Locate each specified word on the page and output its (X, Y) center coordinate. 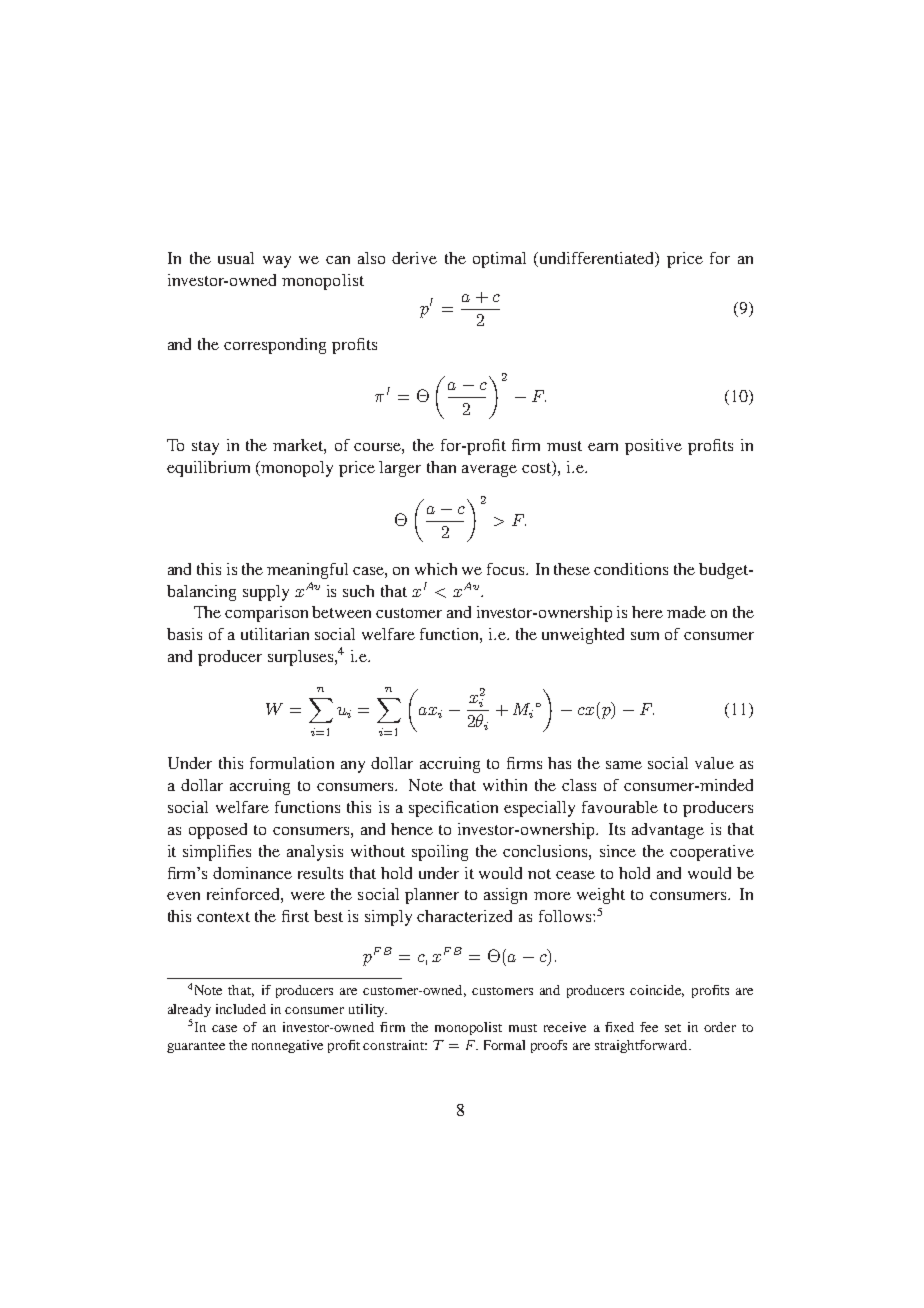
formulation (292, 763)
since (618, 851)
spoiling (440, 853)
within (505, 785)
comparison (266, 614)
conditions (631, 569)
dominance (252, 873)
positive (653, 447)
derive (414, 258)
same (624, 765)
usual (236, 258)
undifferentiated (597, 259)
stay (205, 448)
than (441, 467)
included (241, 1009)
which (436, 569)
